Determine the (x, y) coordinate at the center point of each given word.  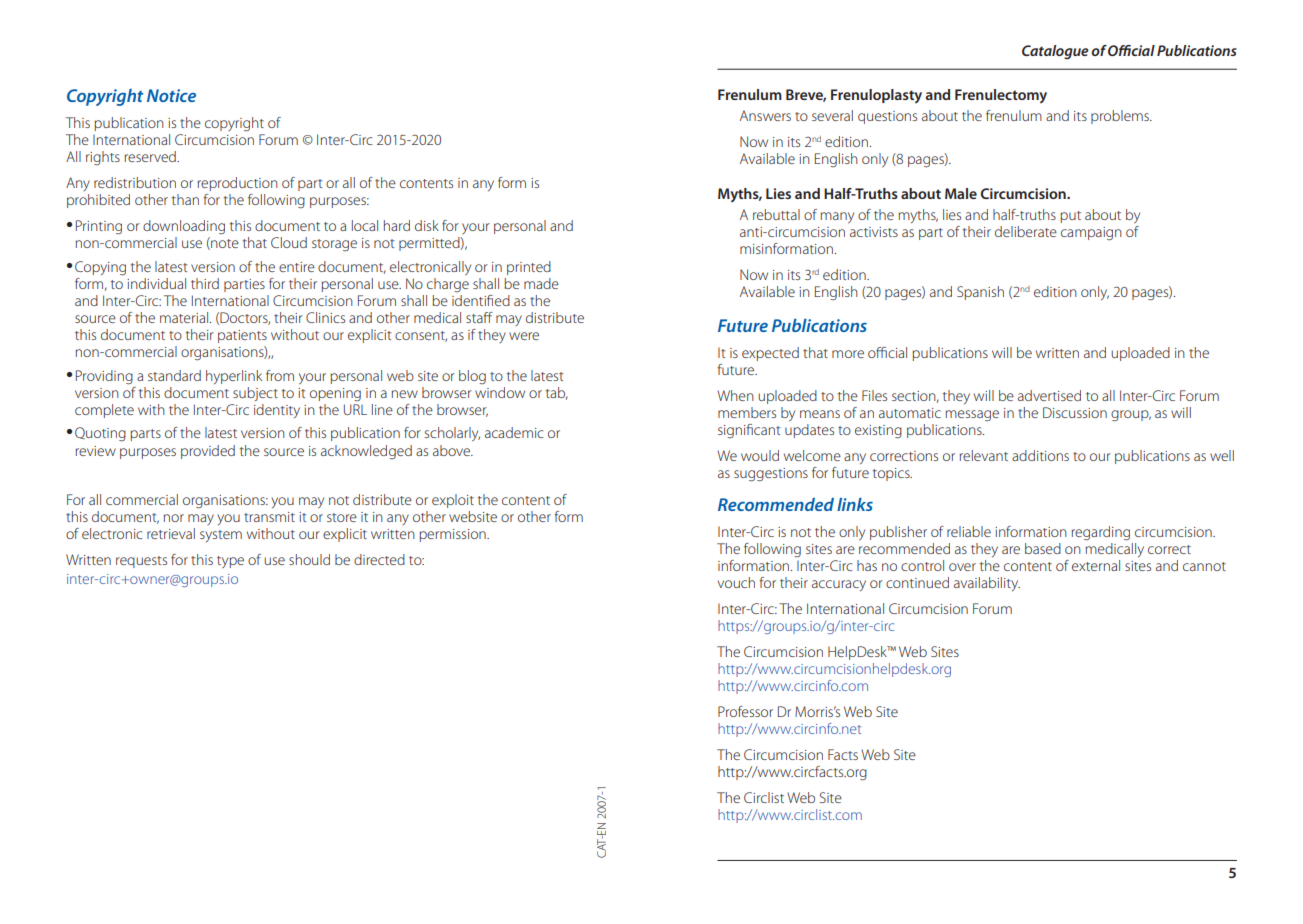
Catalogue (1055, 52)
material (185, 317)
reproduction (237, 184)
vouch (736, 582)
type (230, 562)
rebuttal (776, 214)
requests (141, 562)
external (1096, 565)
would (760, 455)
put (1070, 217)
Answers (765, 115)
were (524, 336)
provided (208, 452)
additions (1040, 455)
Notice (171, 95)
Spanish (980, 293)
